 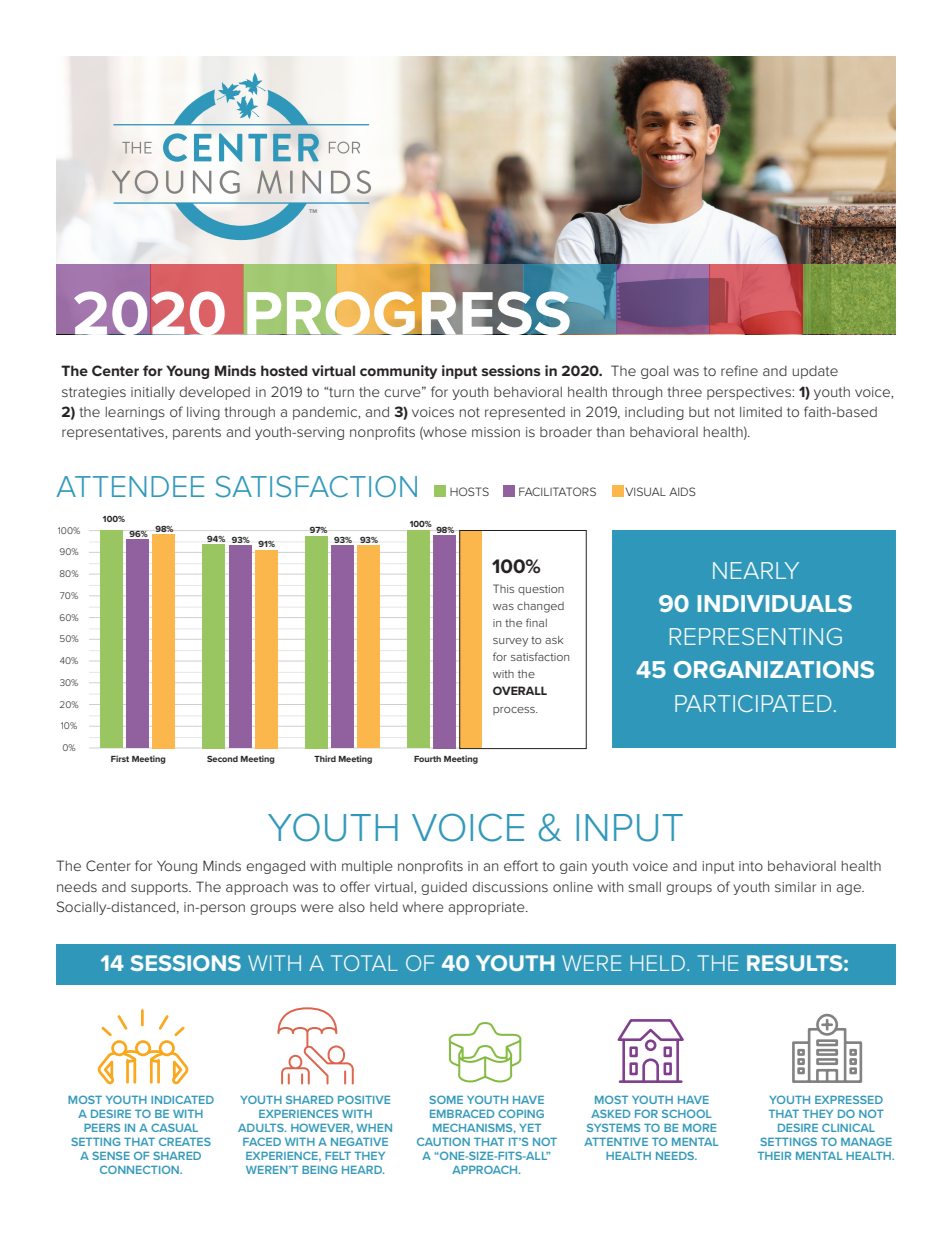 I want to click on developed, so click(x=214, y=393).
